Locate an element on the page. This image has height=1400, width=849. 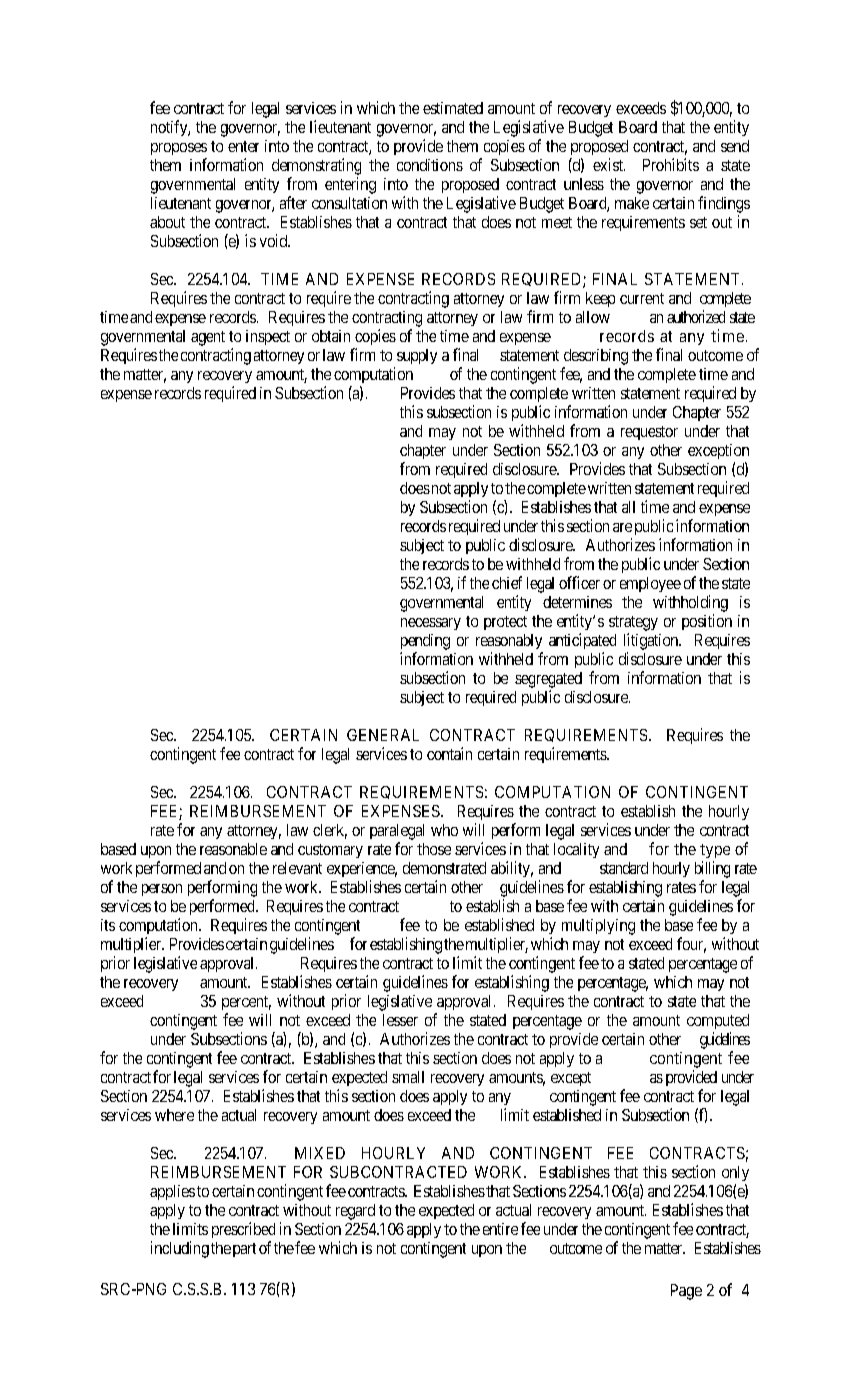
proposes is located at coordinates (179, 149).
